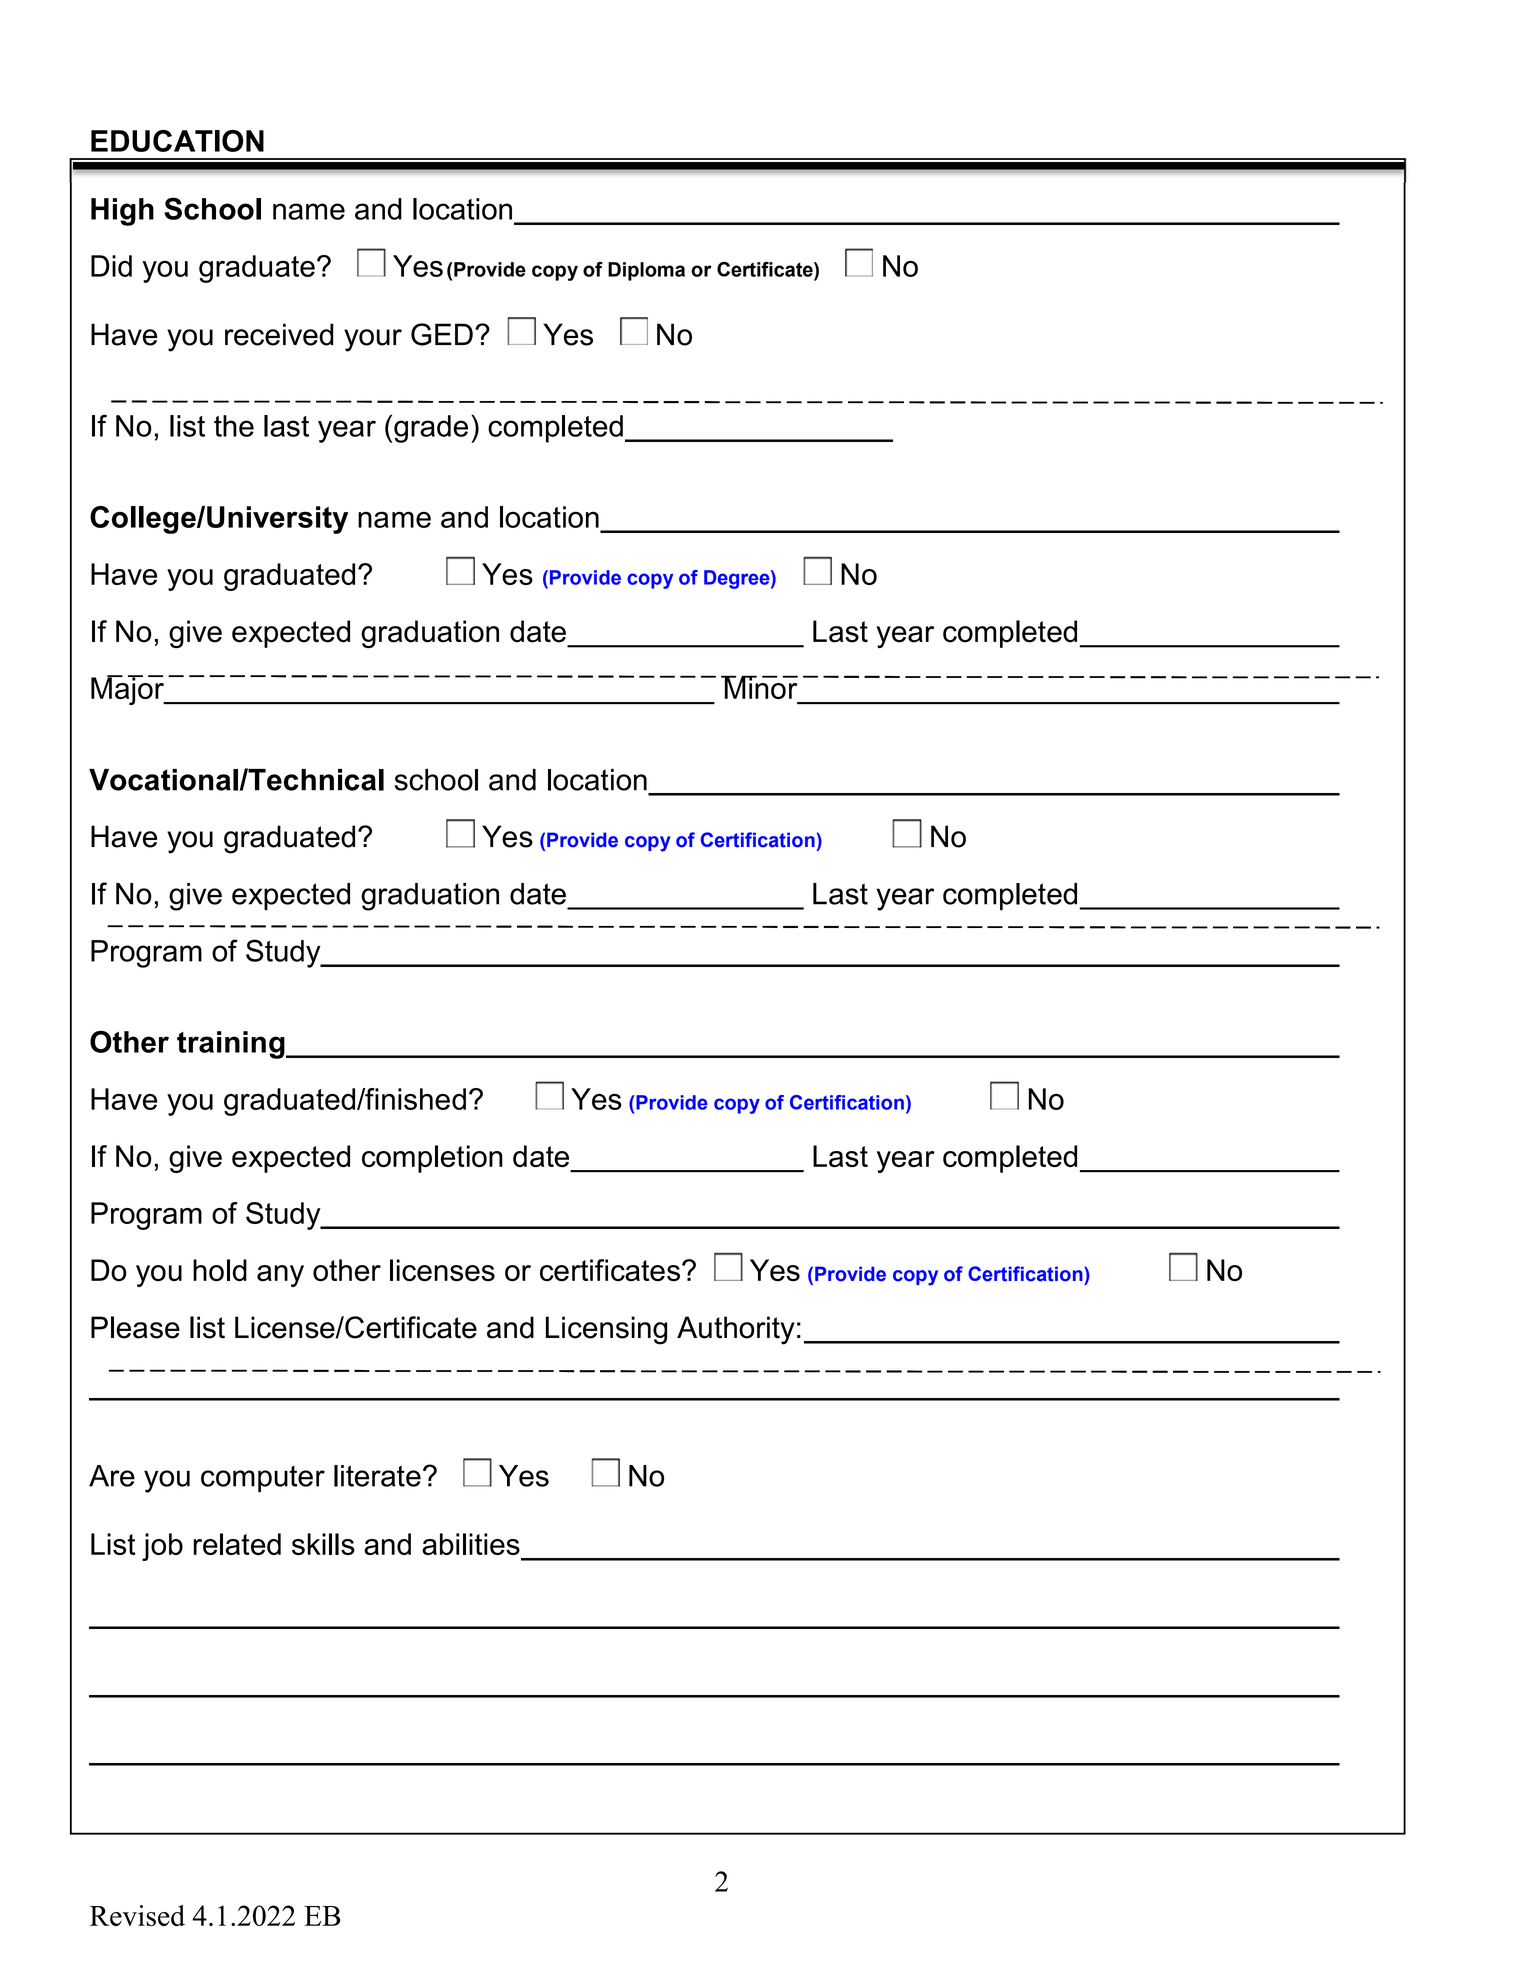 The image size is (1518, 1965). What do you see at coordinates (177, 141) in the screenshot?
I see `EDUCATION` at bounding box center [177, 141].
